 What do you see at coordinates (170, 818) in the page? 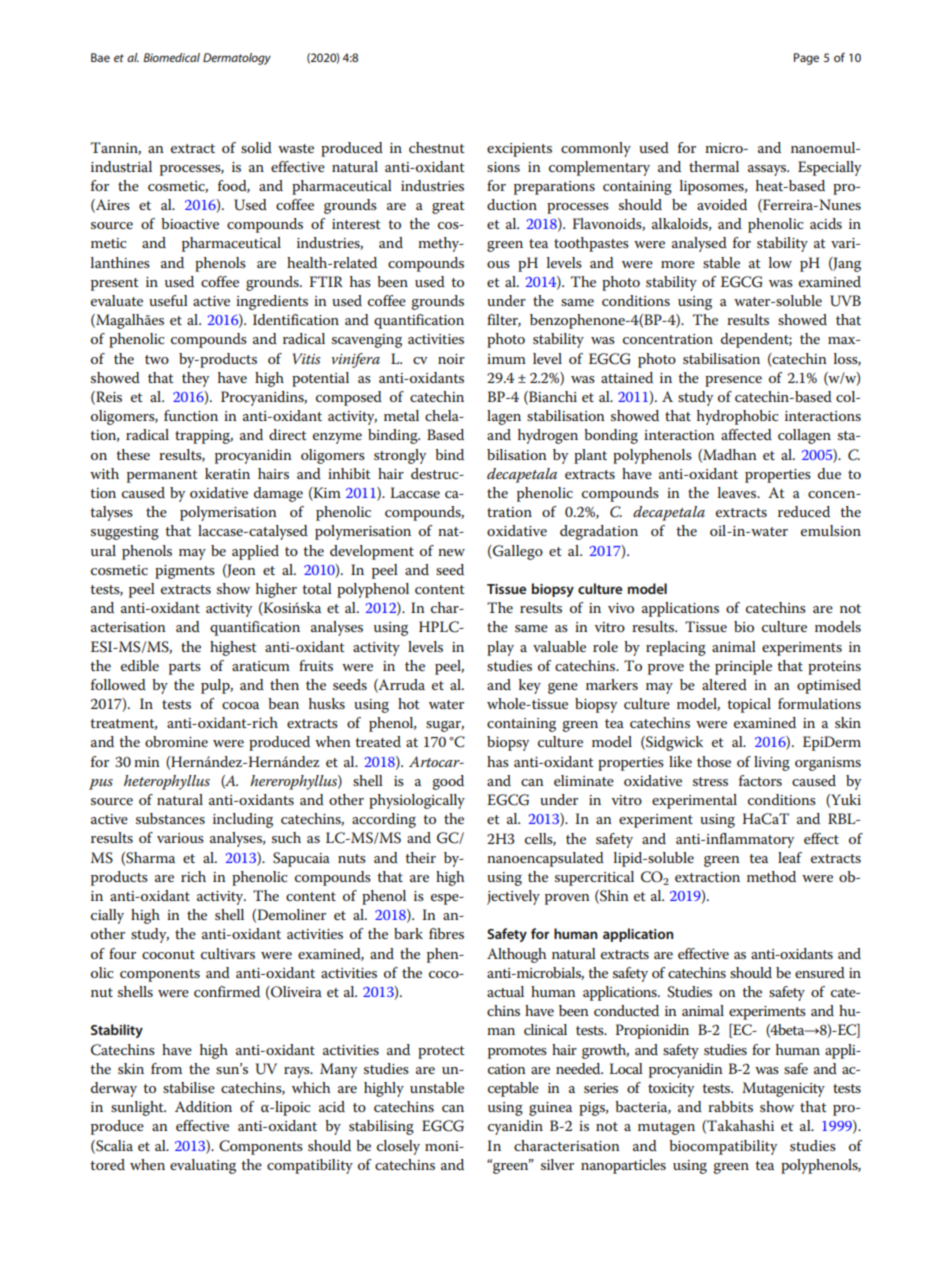
I see `substances` at bounding box center [170, 818].
